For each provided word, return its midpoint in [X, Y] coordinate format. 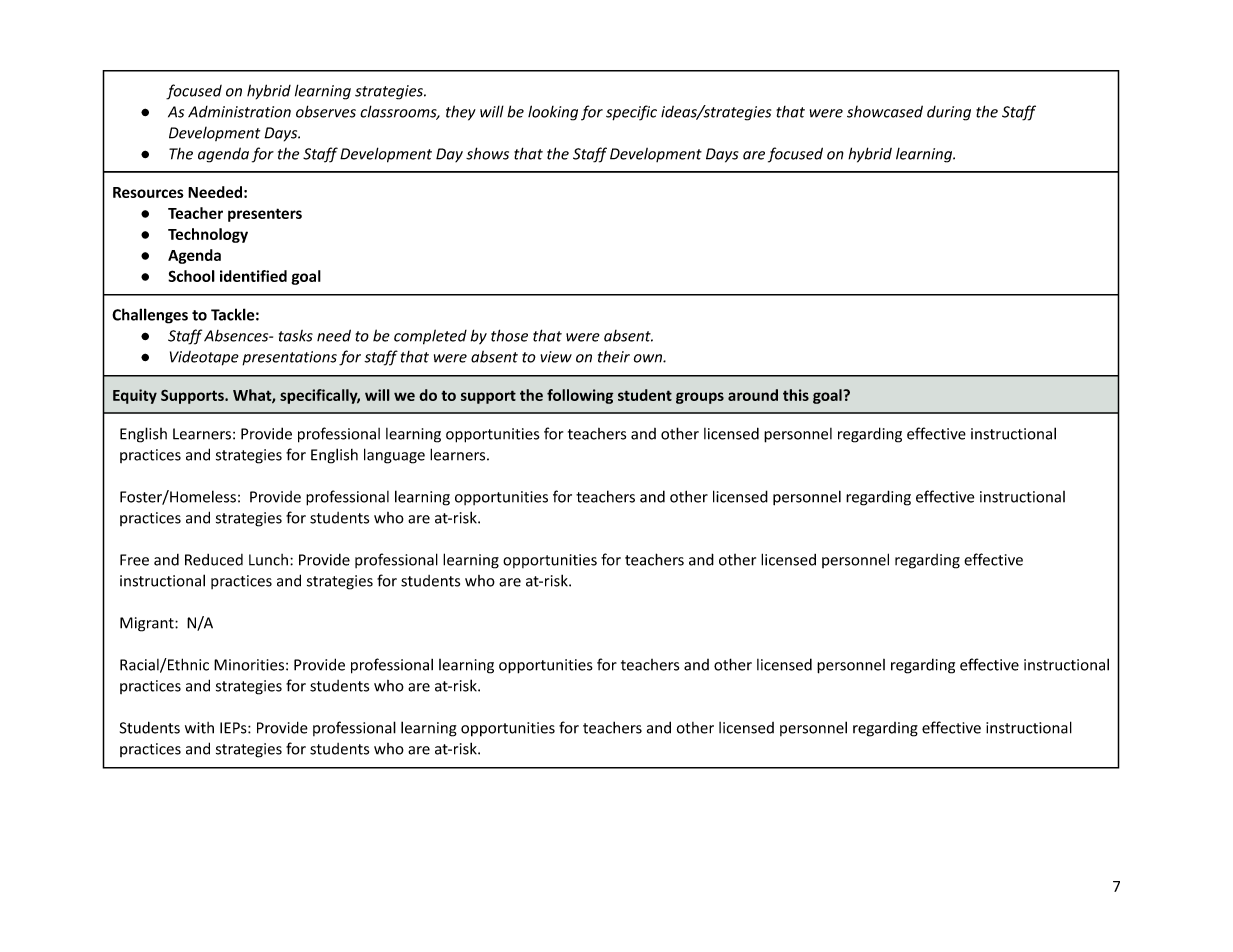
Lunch [268, 560]
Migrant [148, 624]
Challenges [150, 316]
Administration [239, 112]
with [199, 728]
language [394, 456]
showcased [885, 111]
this [796, 395]
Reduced [214, 560]
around [753, 395]
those [509, 335]
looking [553, 113]
